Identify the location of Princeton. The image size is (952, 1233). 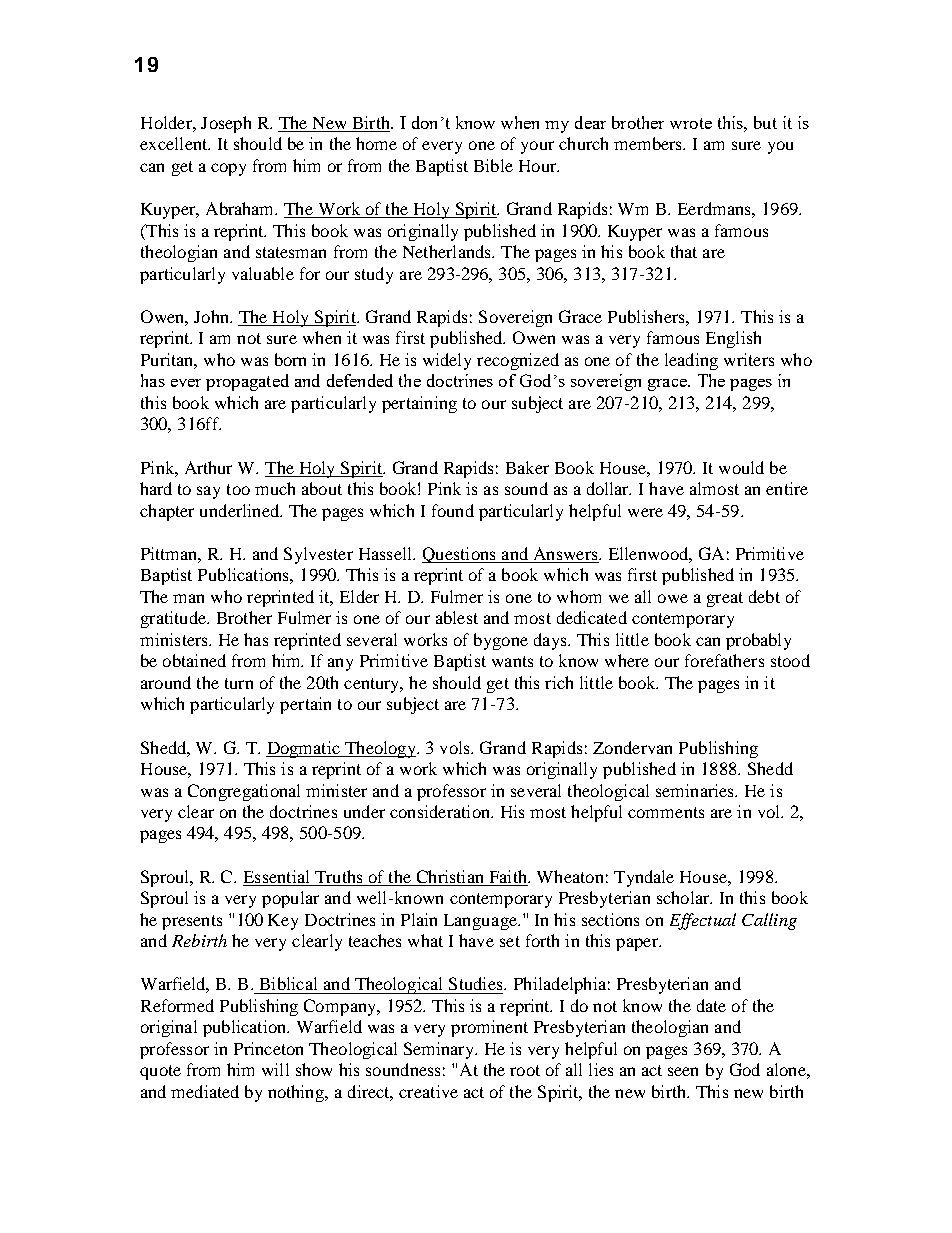
(268, 1048).
